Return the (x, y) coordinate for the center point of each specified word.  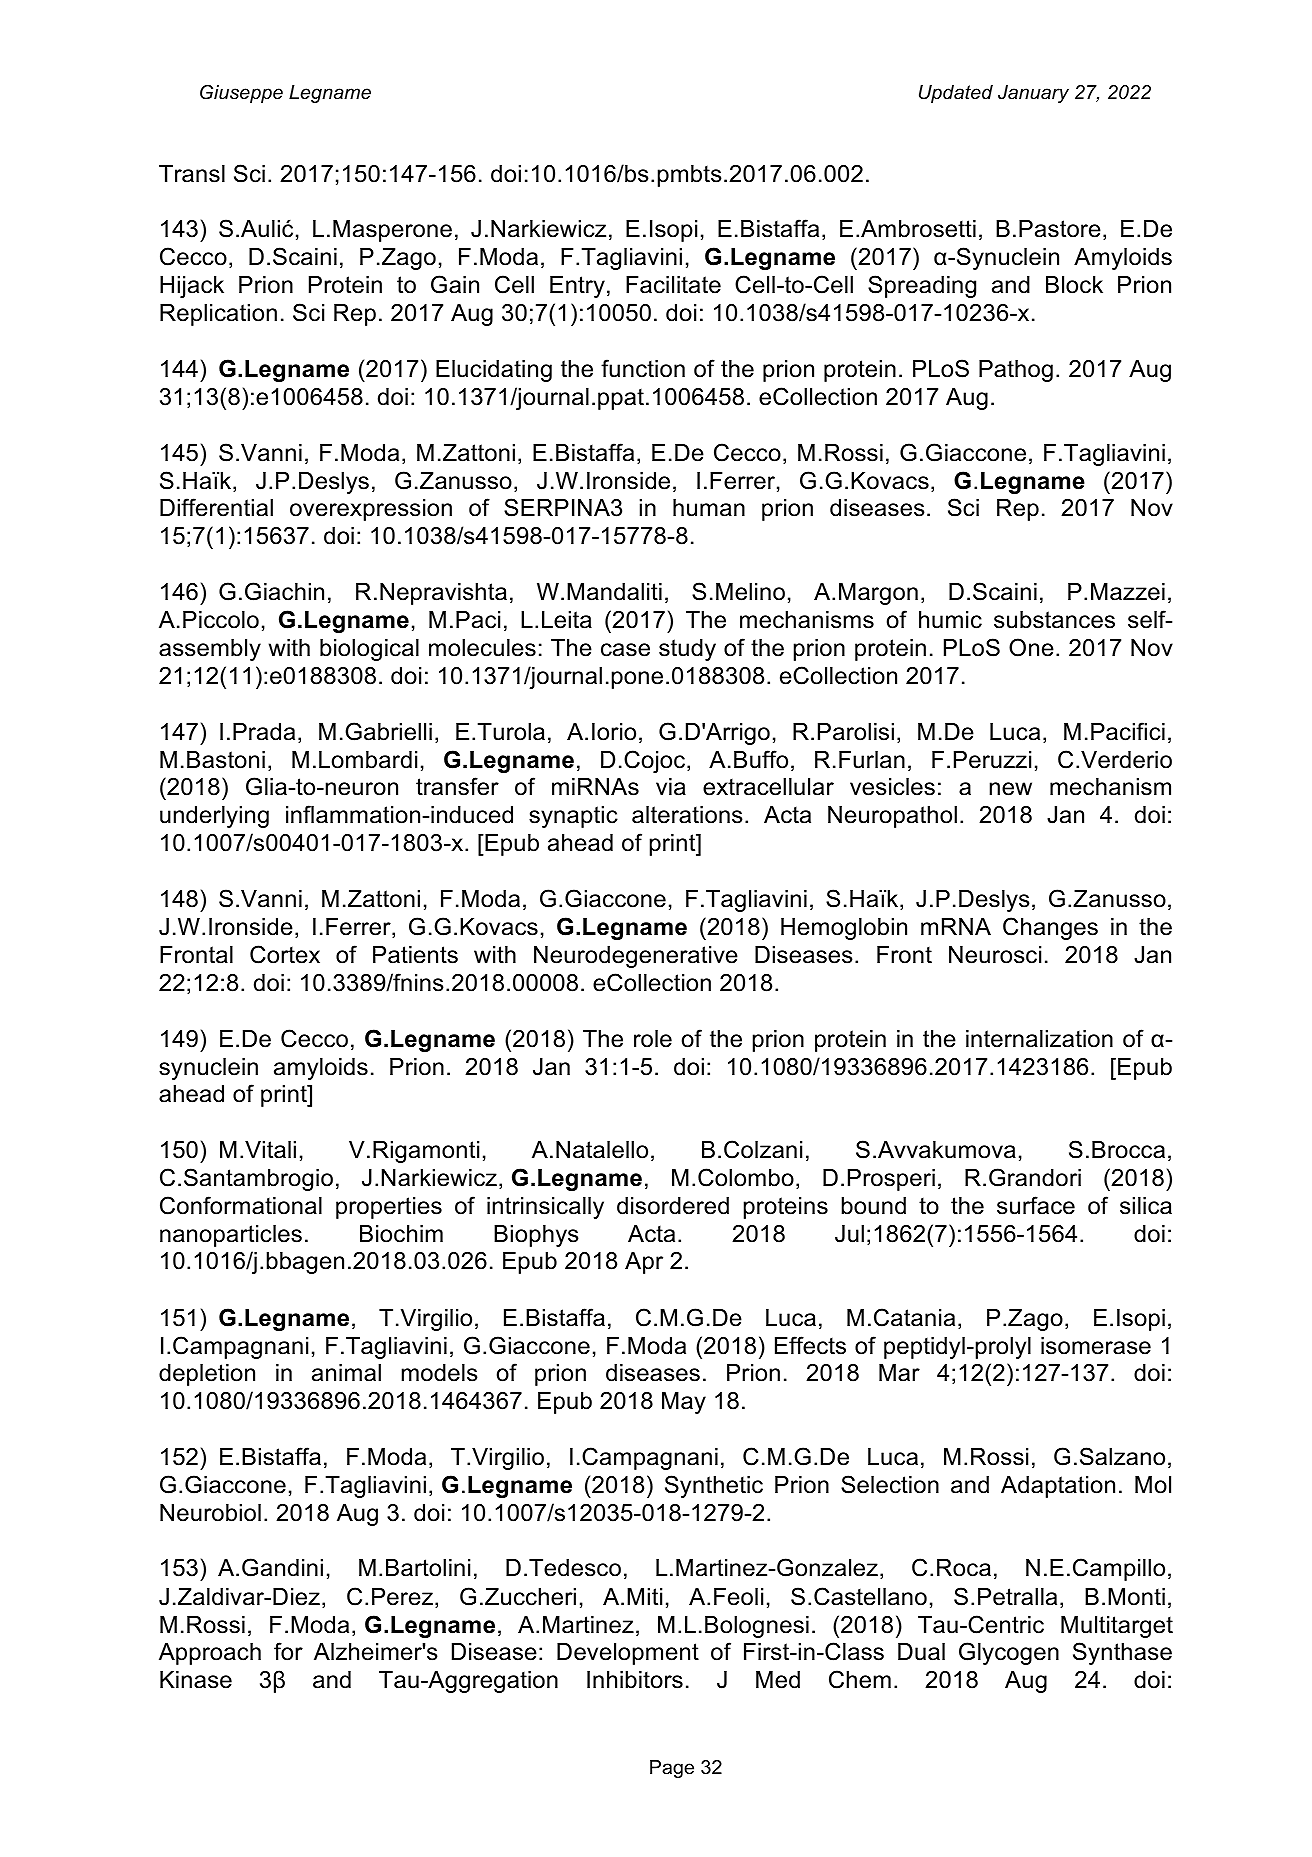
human (709, 508)
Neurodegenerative (636, 957)
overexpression (371, 510)
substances (1054, 620)
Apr (644, 1263)
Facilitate (673, 285)
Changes (1050, 928)
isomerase (1096, 1346)
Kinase (196, 1680)
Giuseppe (241, 93)
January (1033, 94)
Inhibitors (635, 1680)
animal (346, 1373)
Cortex (285, 954)
